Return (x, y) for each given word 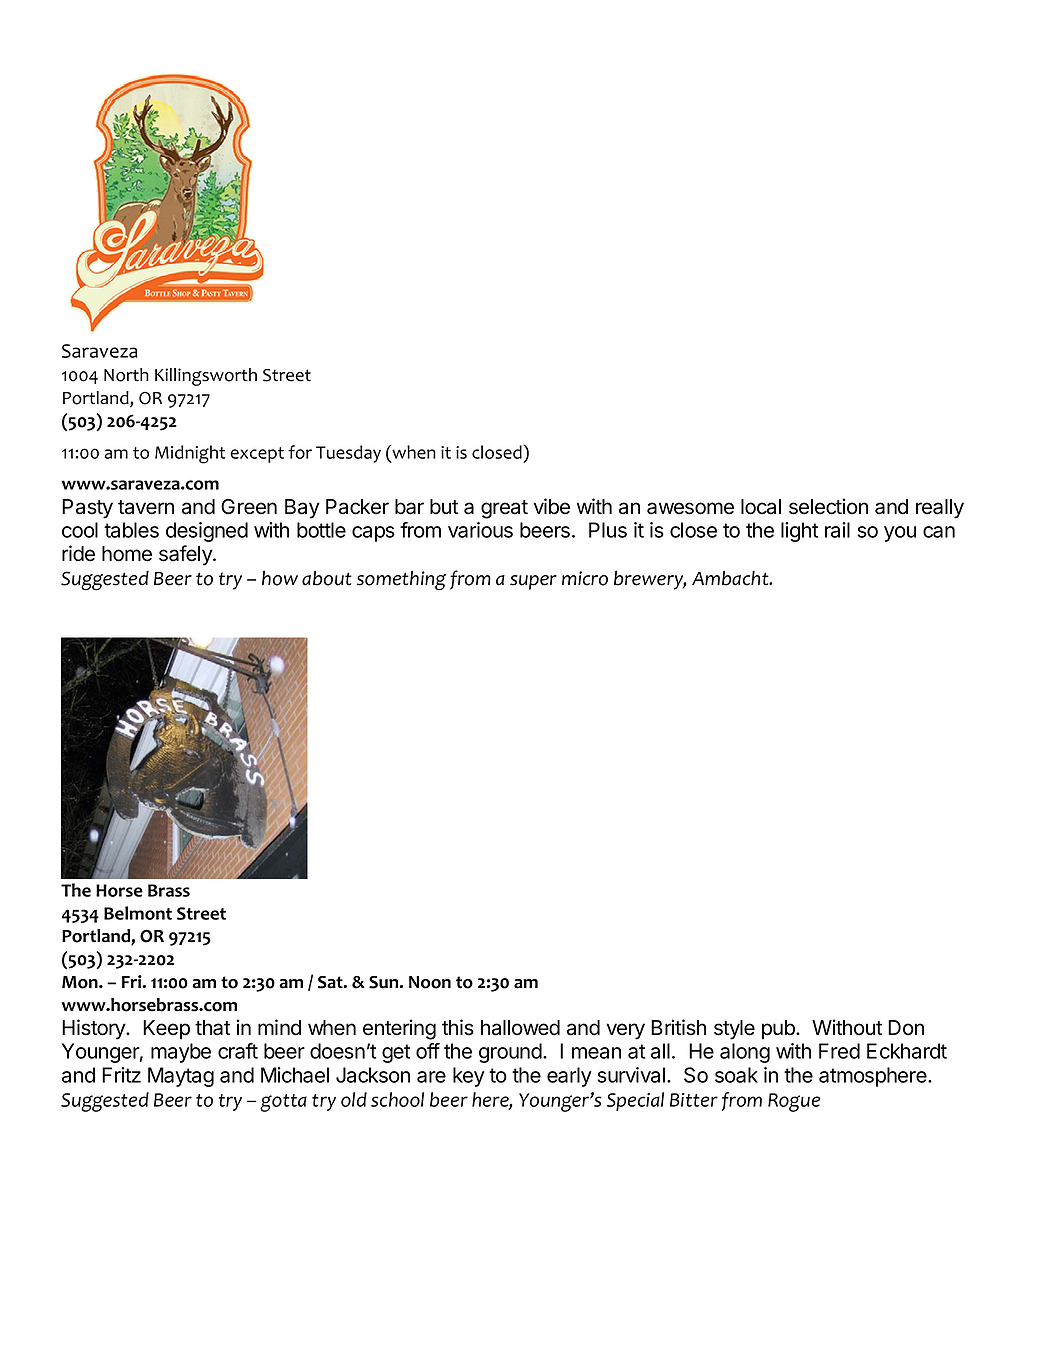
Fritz (121, 1075)
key (469, 1077)
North (126, 375)
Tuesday (348, 454)
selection (828, 506)
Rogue (794, 1102)
